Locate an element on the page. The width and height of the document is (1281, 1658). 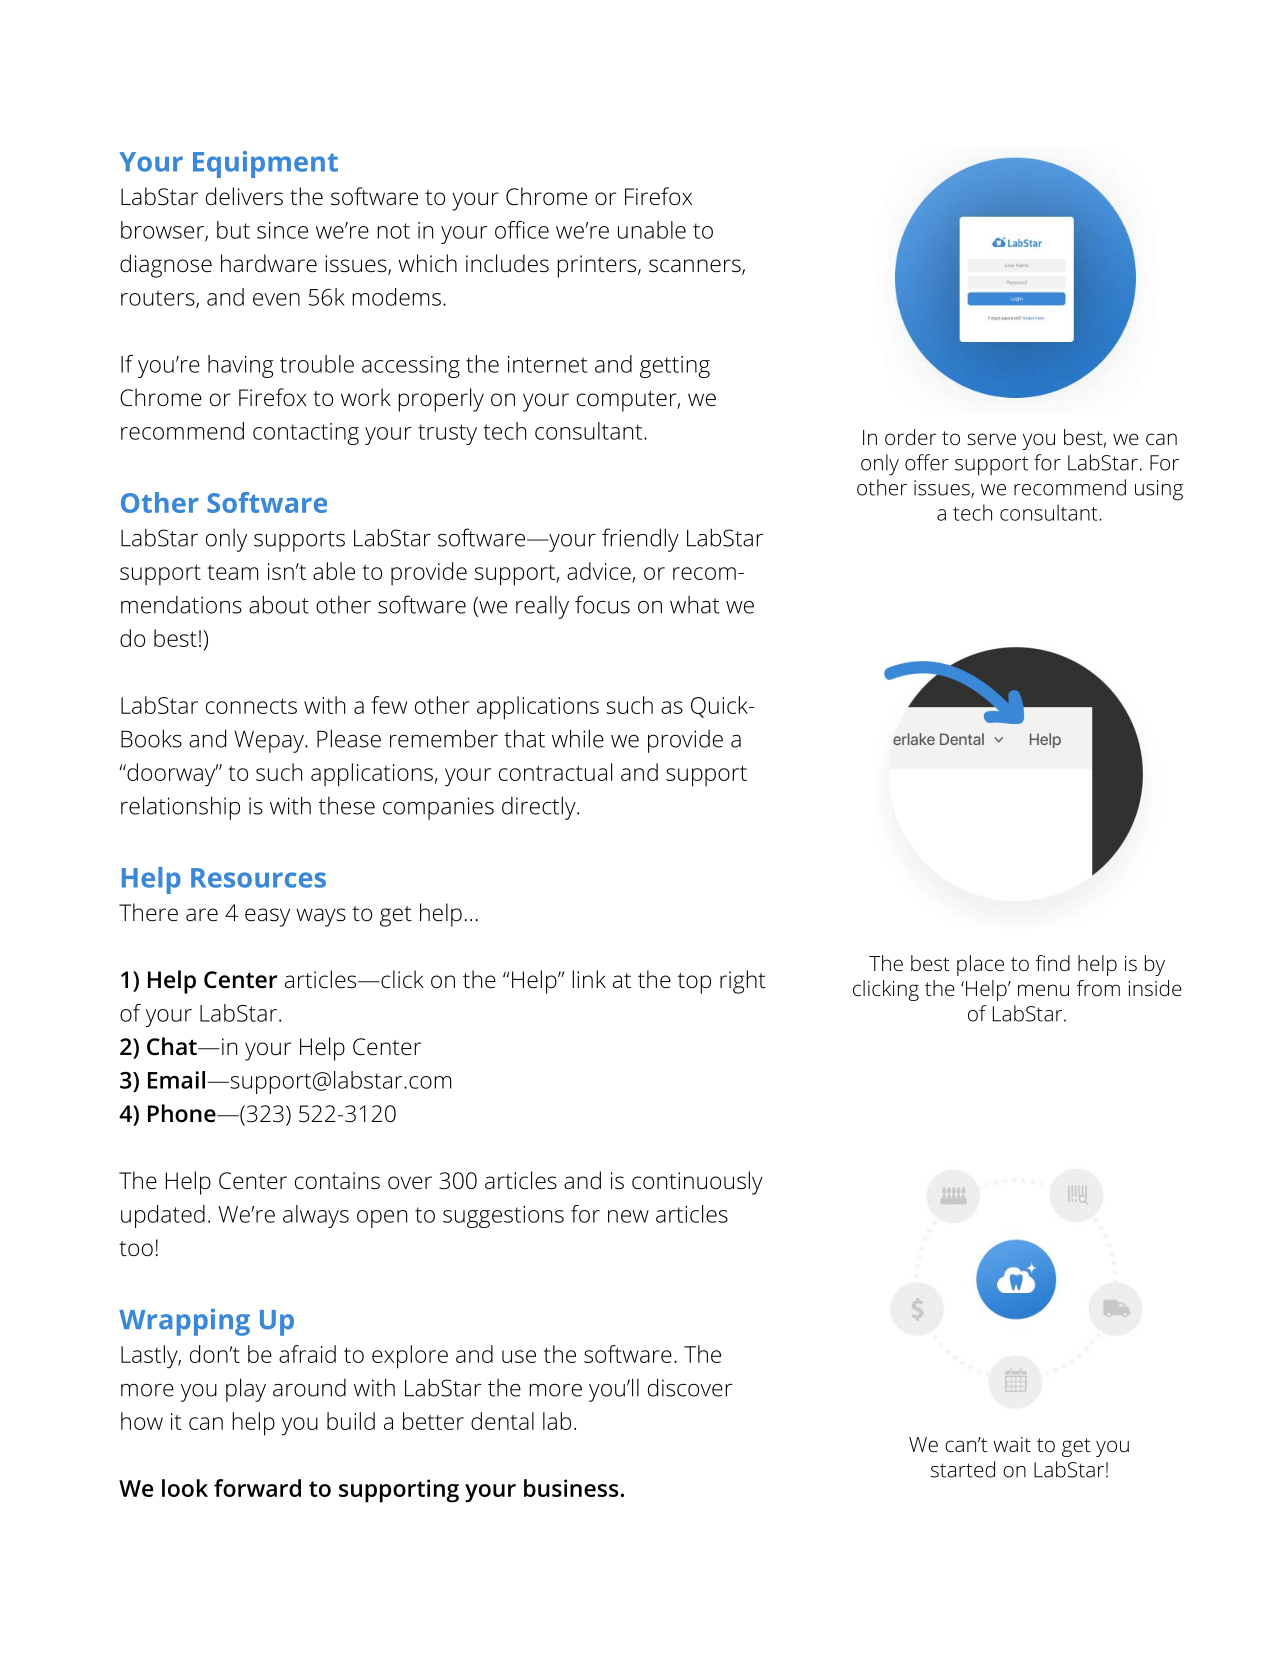
forward is located at coordinates (257, 1488).
